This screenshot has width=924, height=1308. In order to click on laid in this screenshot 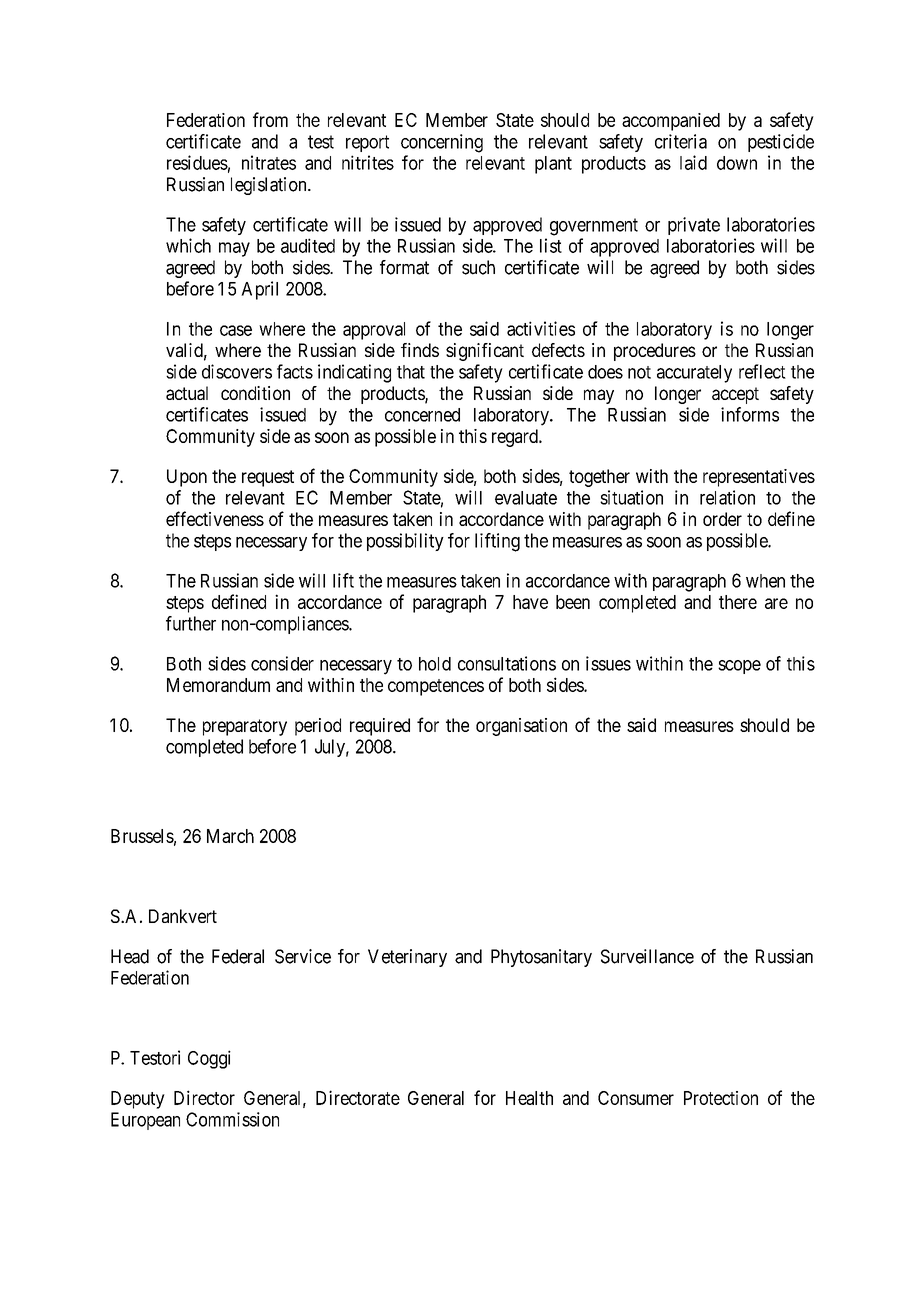, I will do `click(693, 162)`.
